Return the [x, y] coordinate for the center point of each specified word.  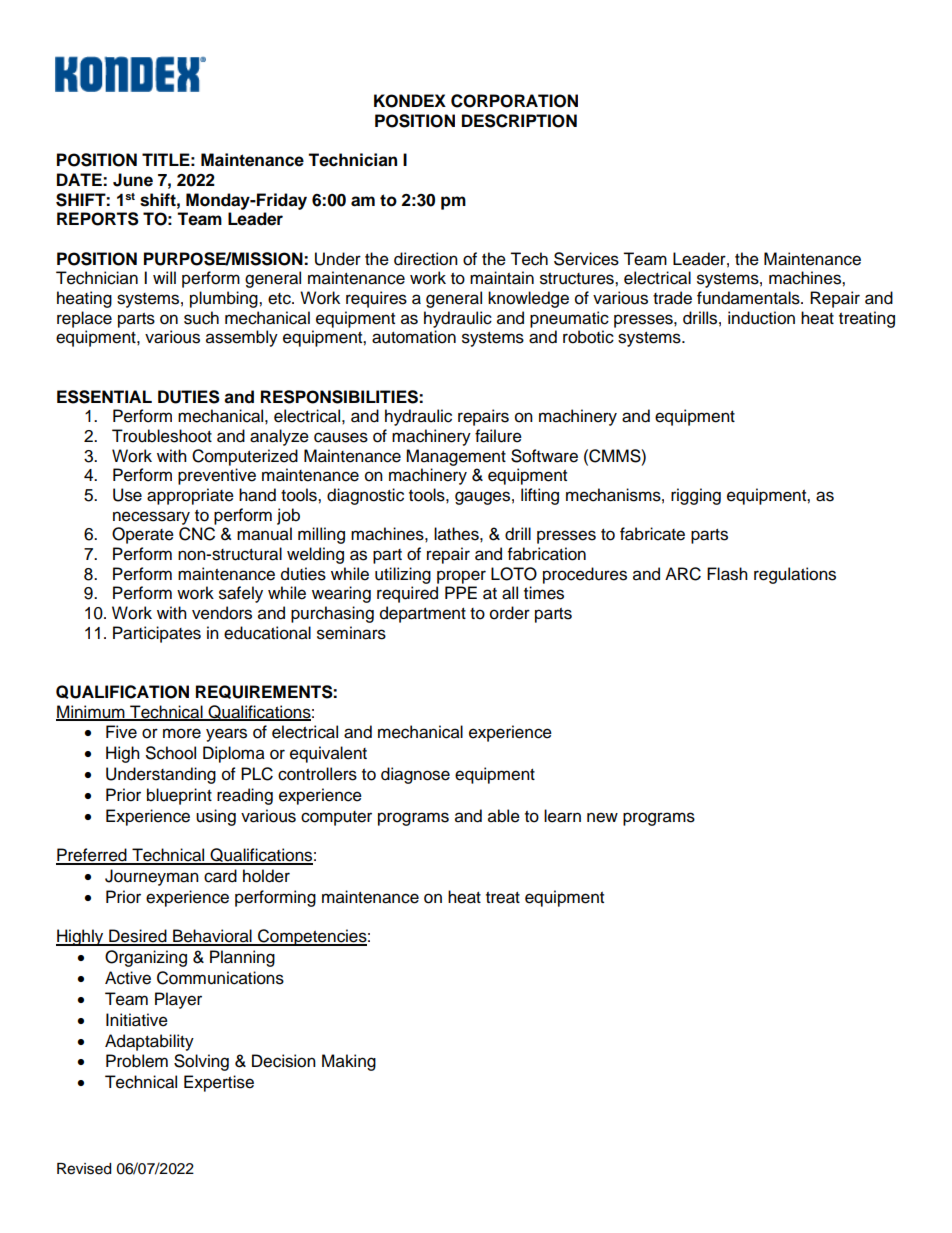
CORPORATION [514, 101]
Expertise [219, 1083]
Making [349, 1062]
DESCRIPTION [519, 121]
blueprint [179, 796]
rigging [696, 496]
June [133, 180]
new [602, 817]
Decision [284, 1061]
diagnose [415, 775]
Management [456, 457]
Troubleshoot [162, 436]
